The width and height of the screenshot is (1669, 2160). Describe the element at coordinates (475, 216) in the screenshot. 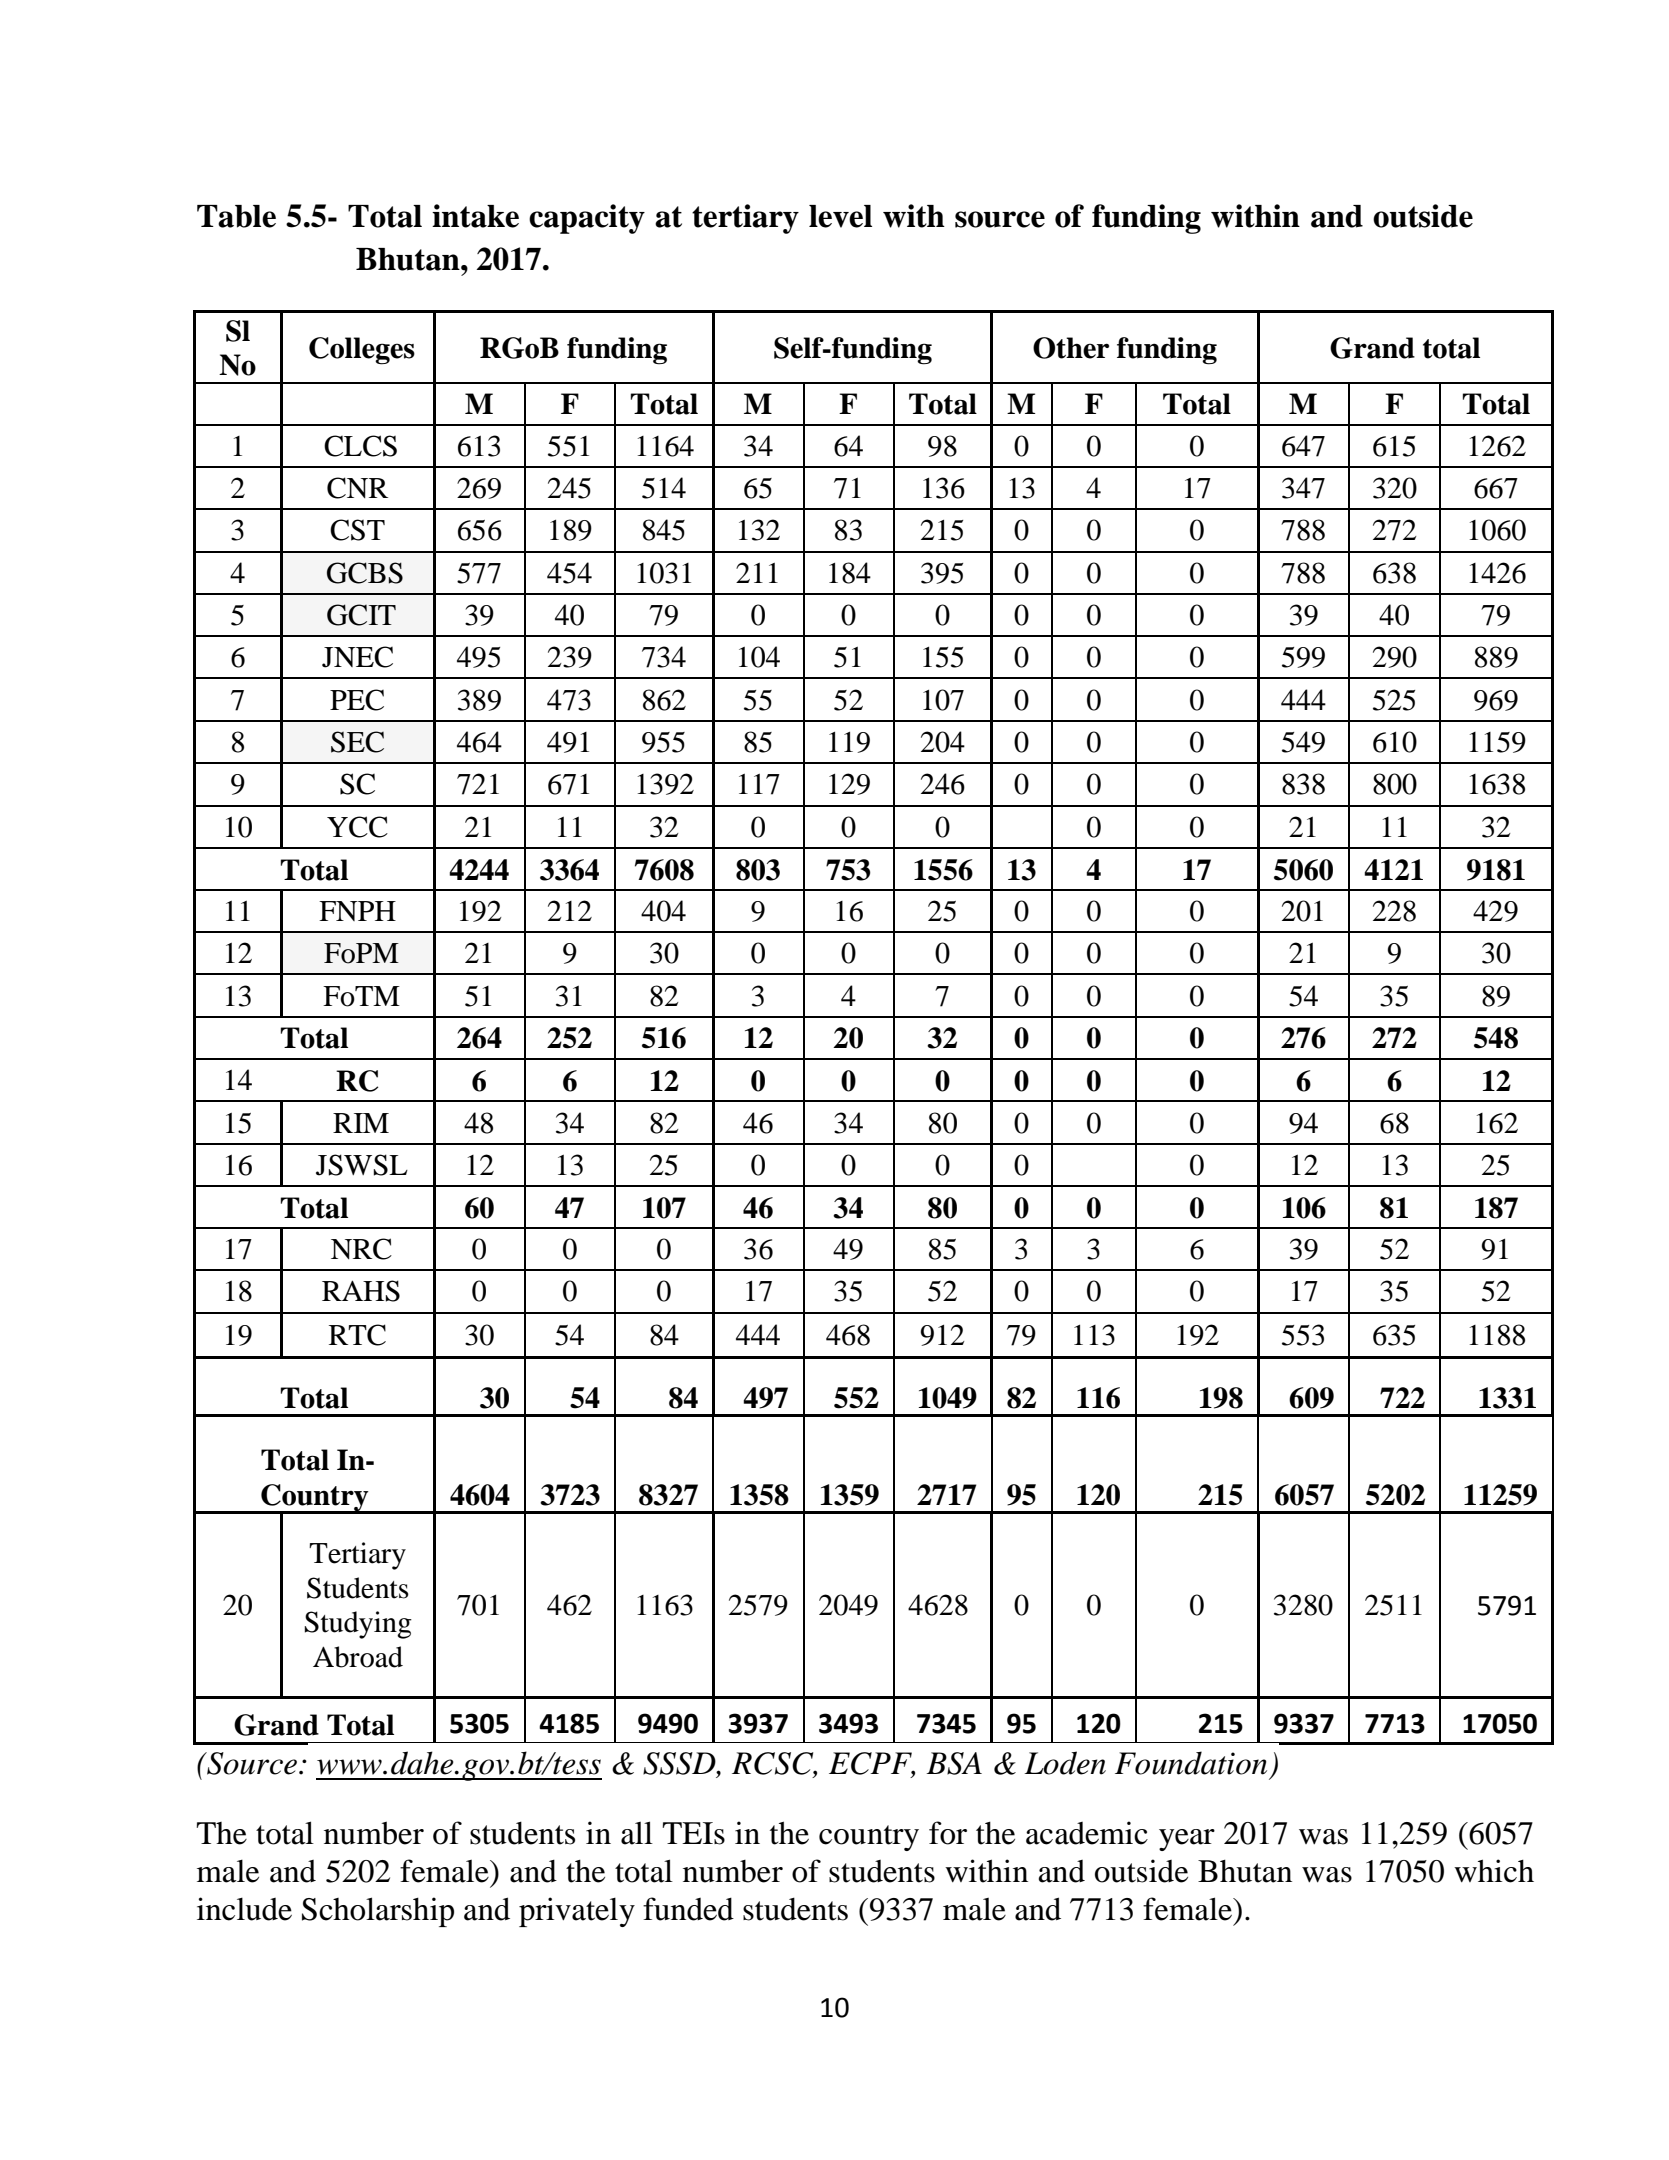

I see `intake` at that location.
